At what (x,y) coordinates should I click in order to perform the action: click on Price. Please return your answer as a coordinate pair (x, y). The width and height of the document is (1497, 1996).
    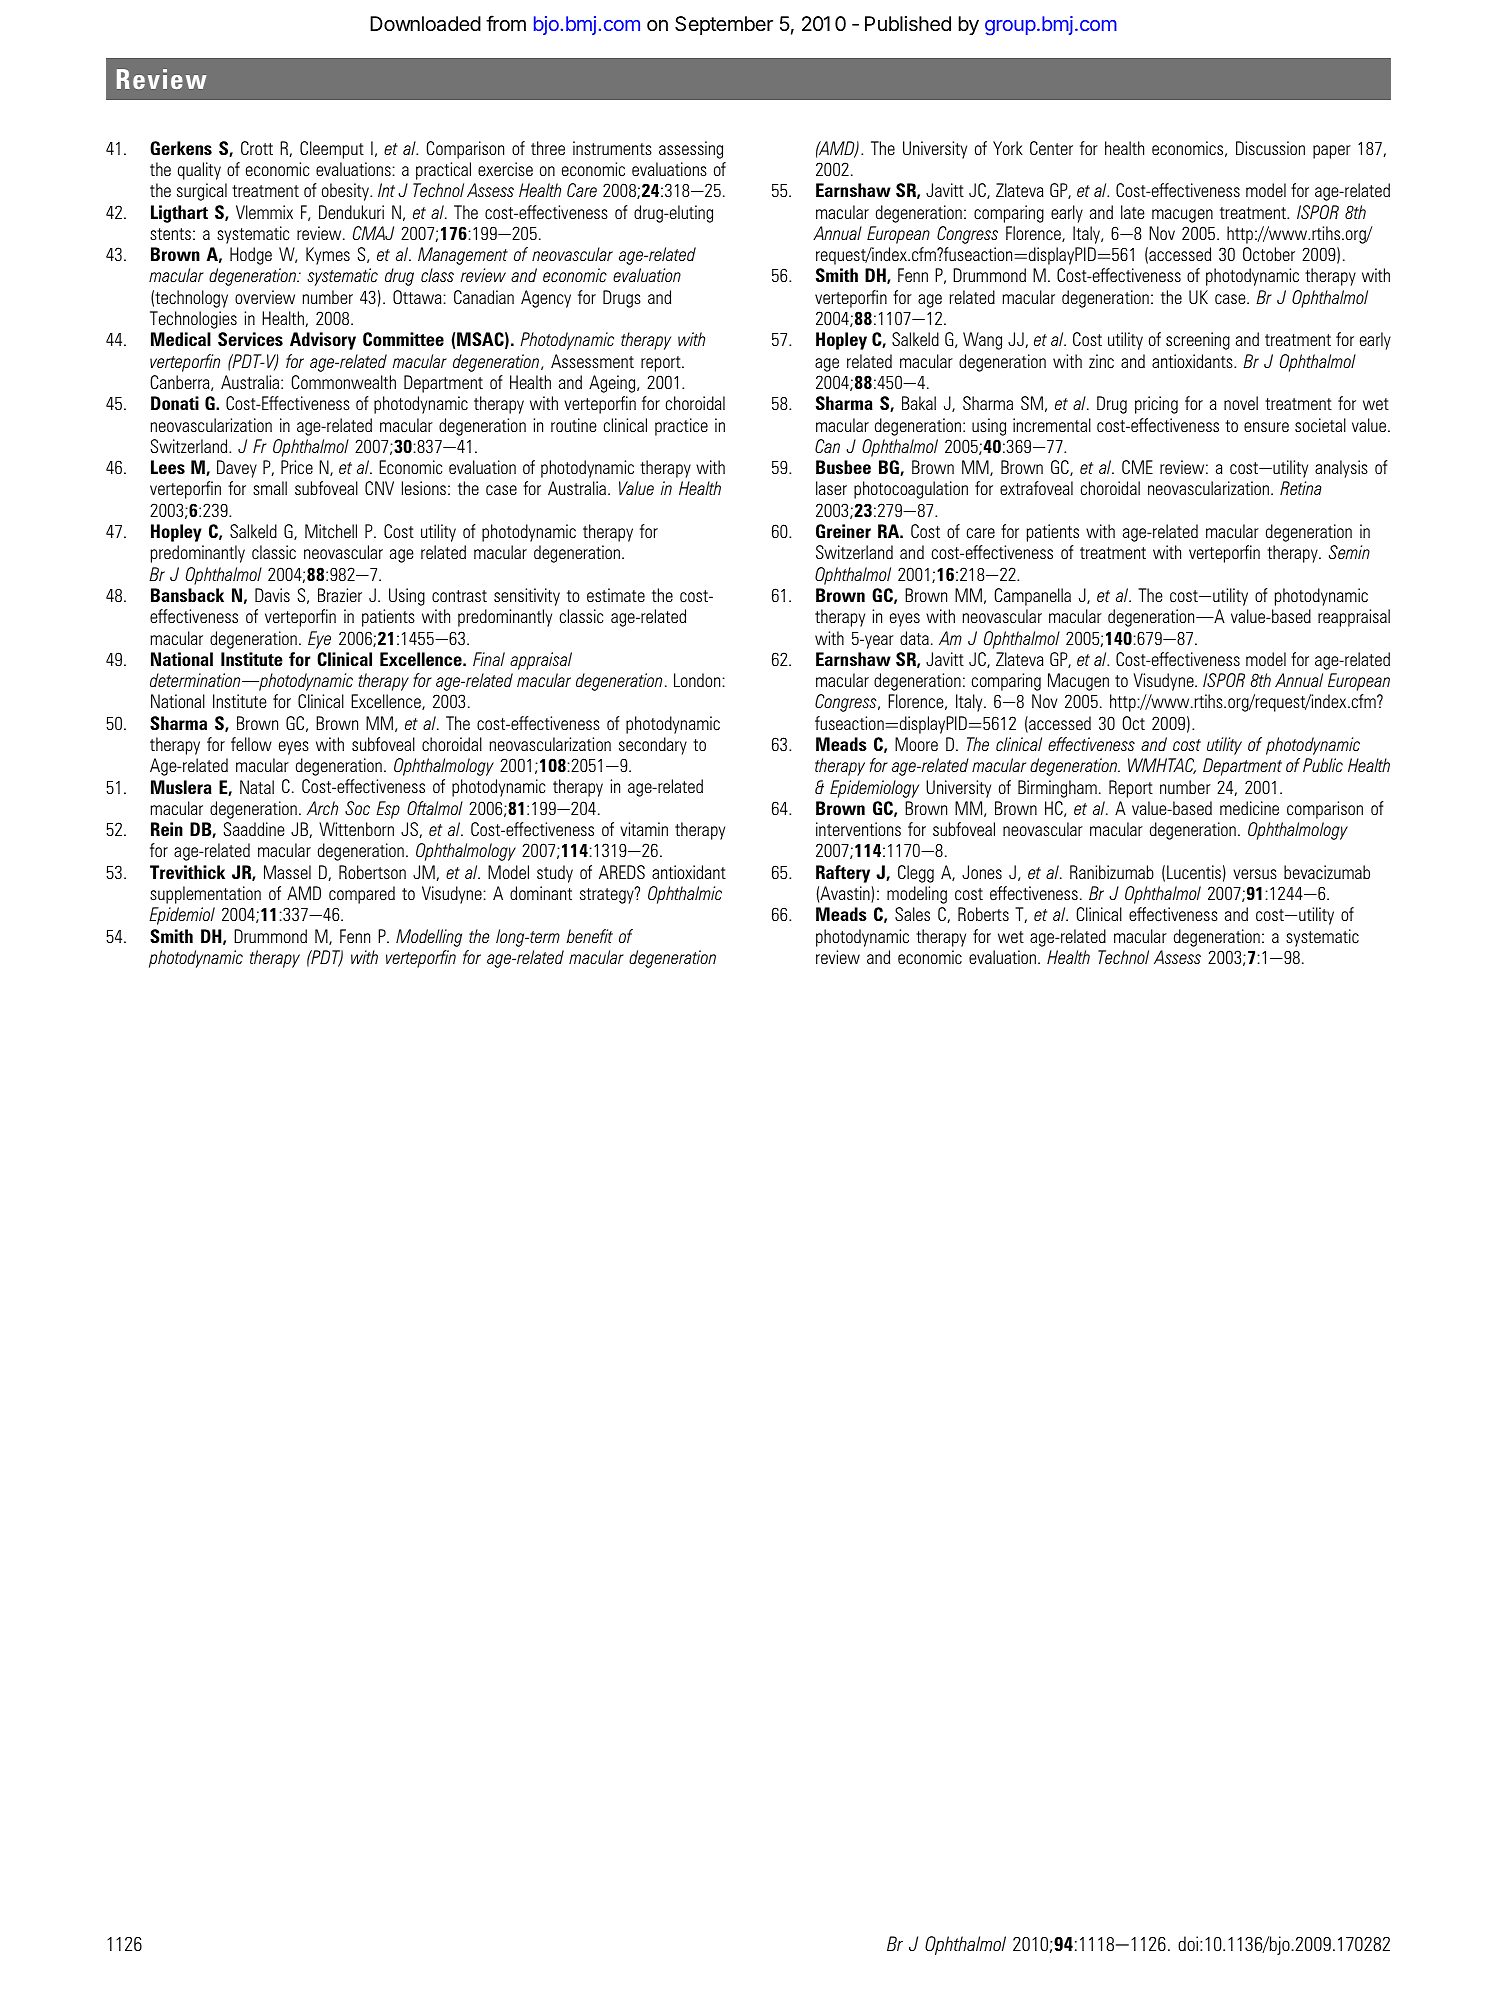
    Looking at the image, I should click on (297, 467).
